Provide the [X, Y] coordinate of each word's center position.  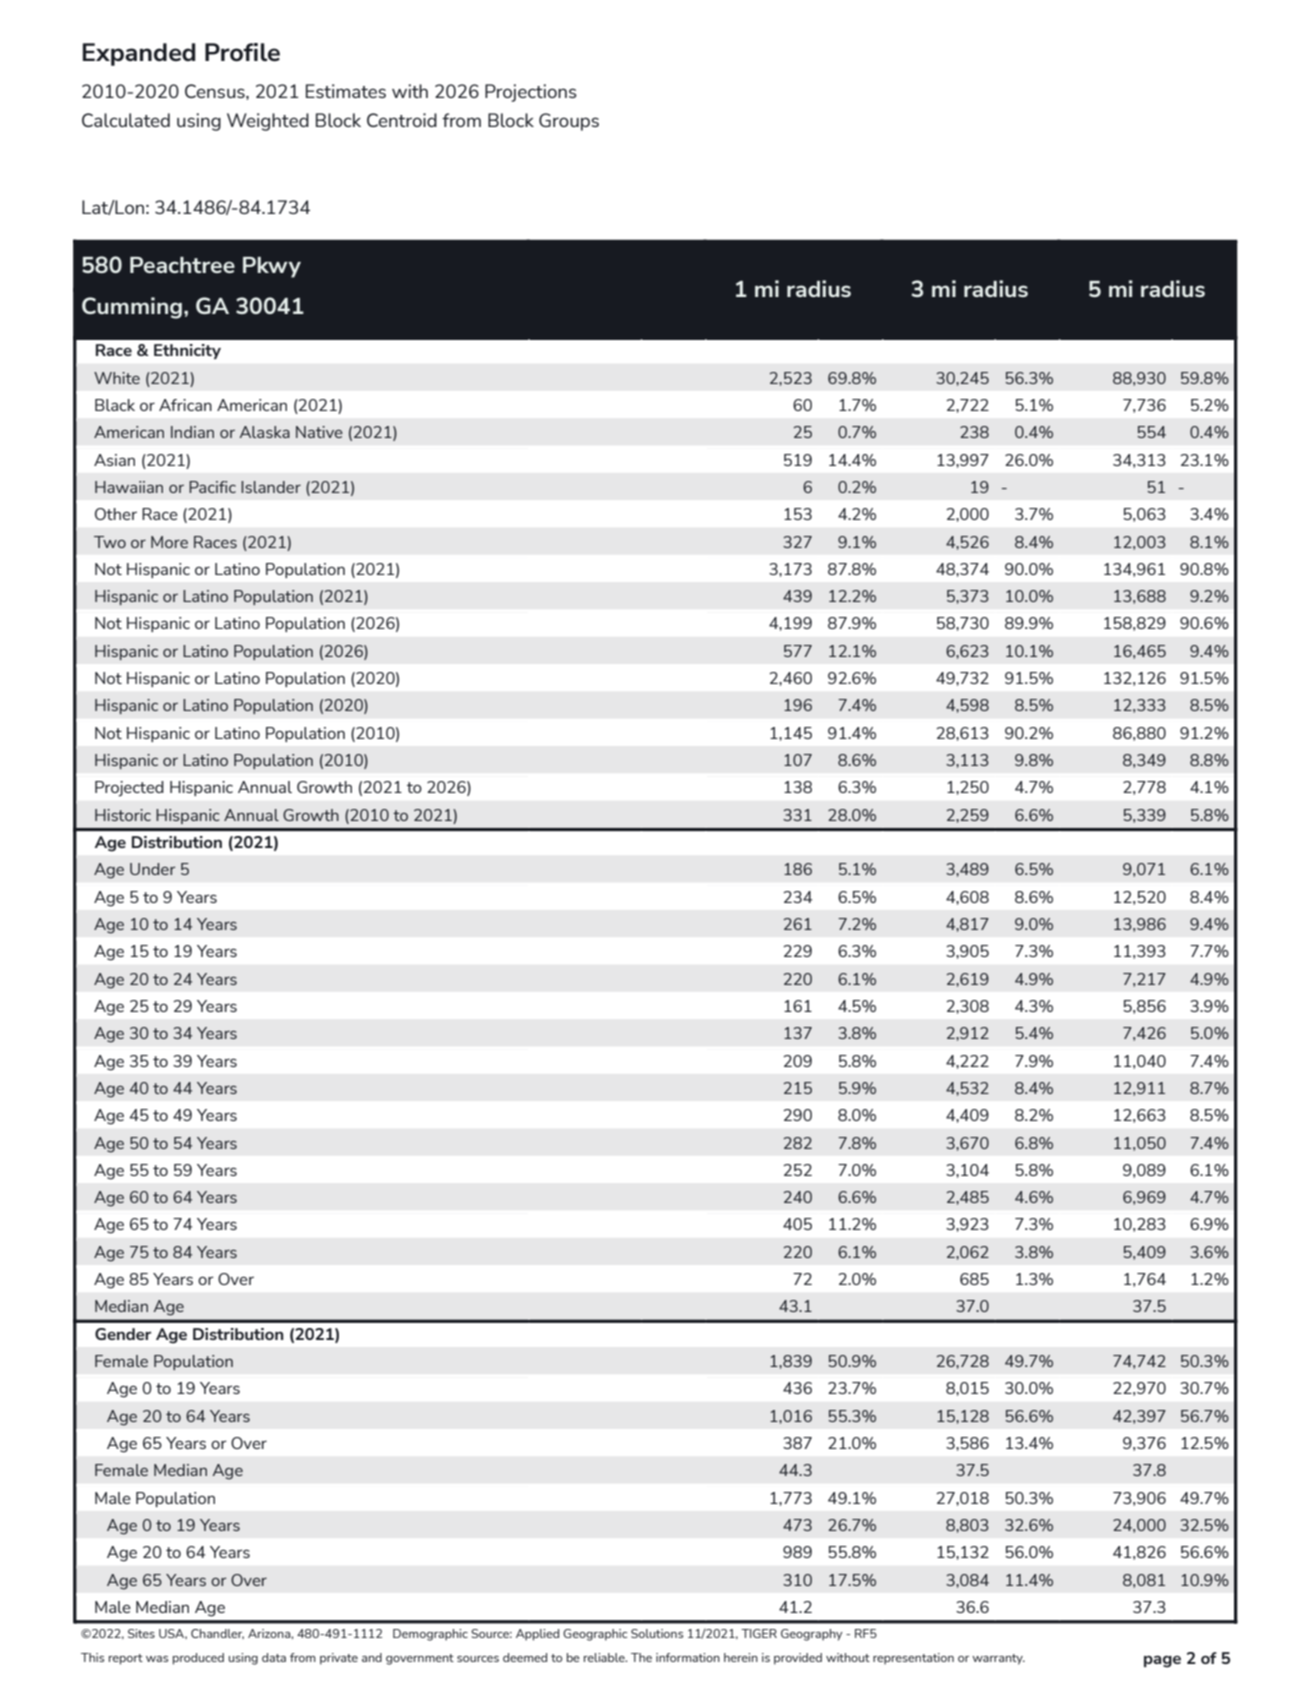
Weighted [268, 122]
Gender [123, 1334]
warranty [998, 1659]
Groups [569, 122]
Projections [531, 93]
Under [152, 869]
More [169, 542]
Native [319, 432]
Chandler [217, 1634]
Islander [271, 487]
